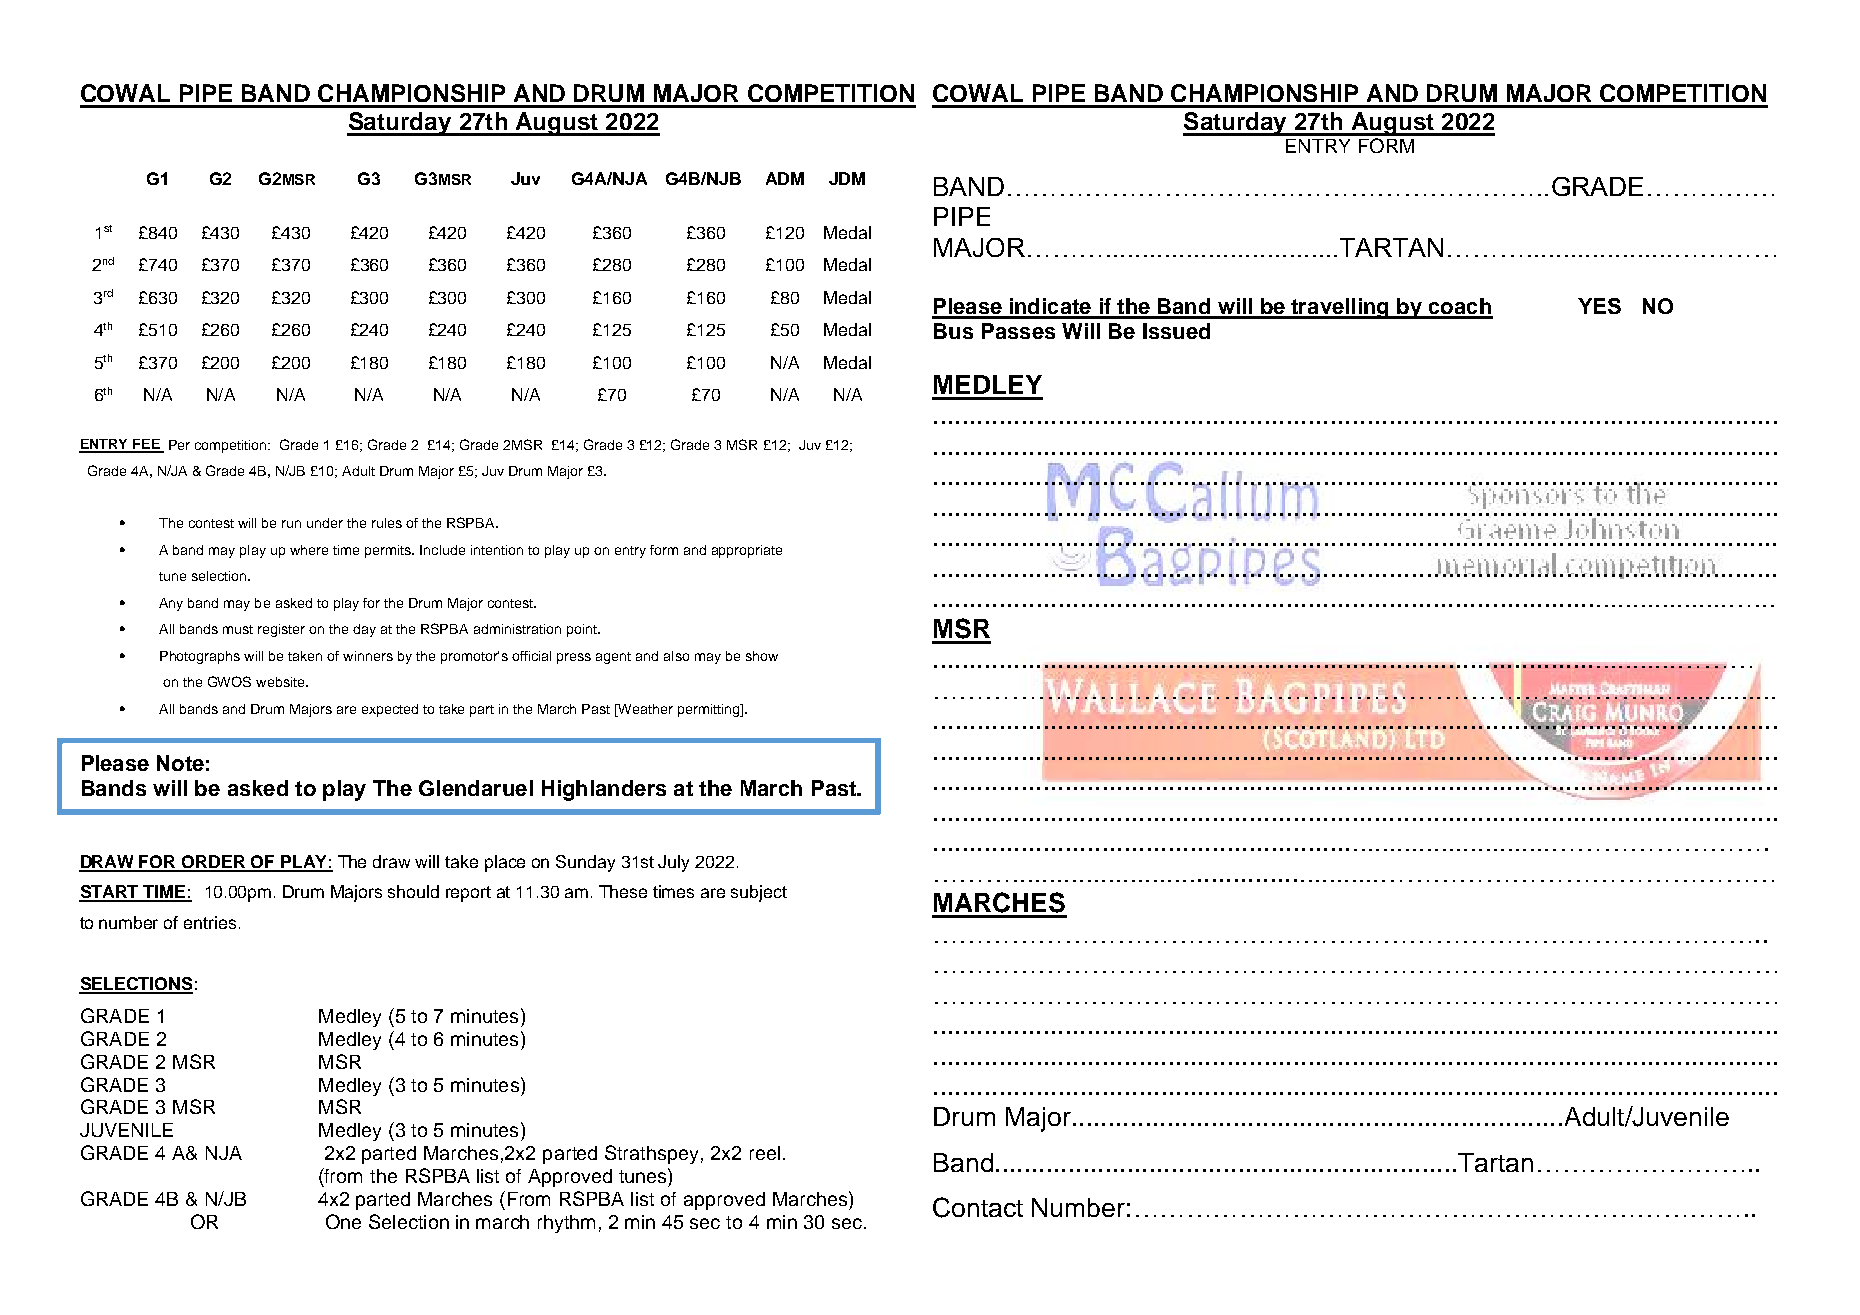  What do you see at coordinates (747, 551) in the screenshot?
I see `appropriate` at bounding box center [747, 551].
